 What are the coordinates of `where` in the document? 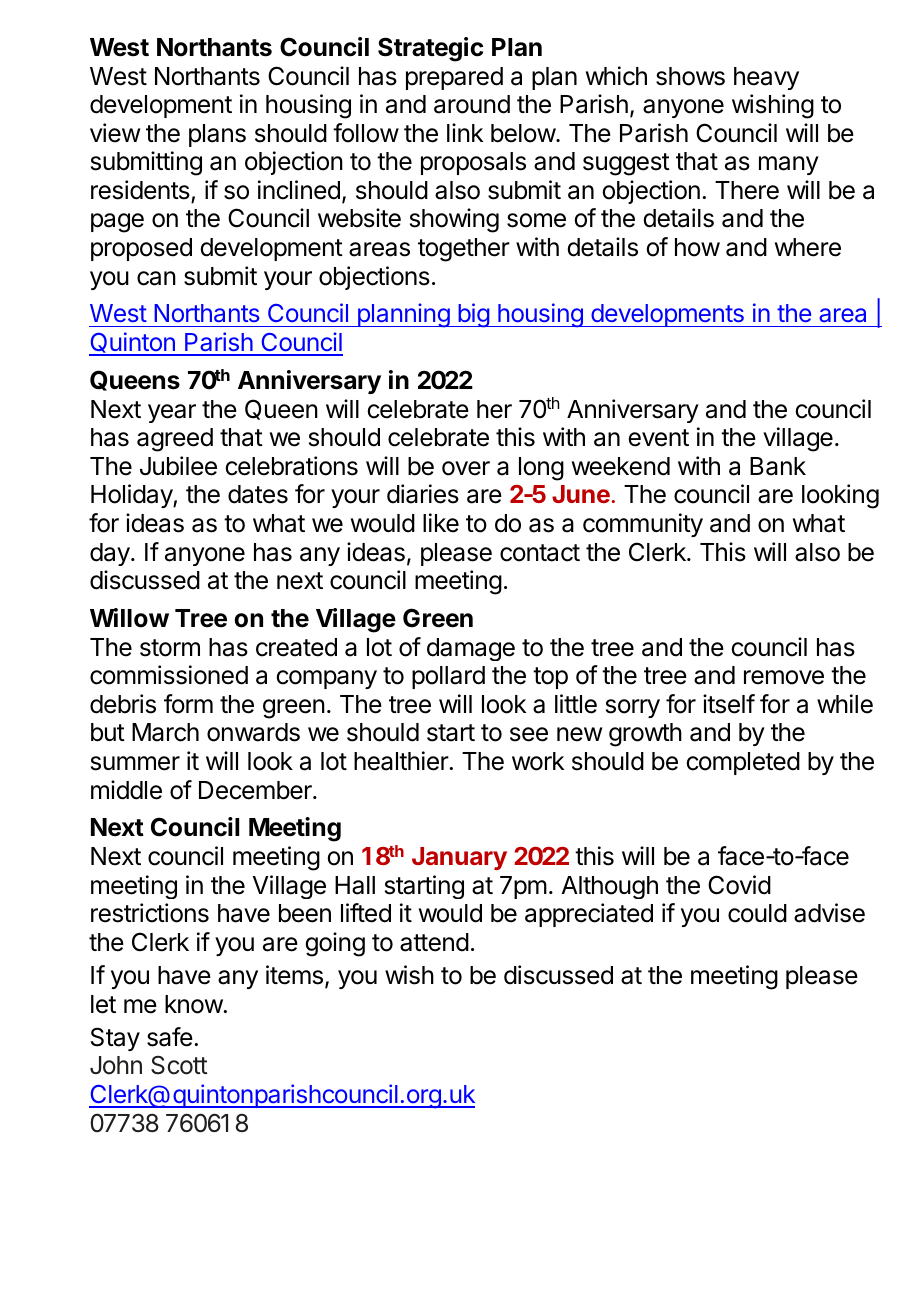 It's located at (808, 247).
